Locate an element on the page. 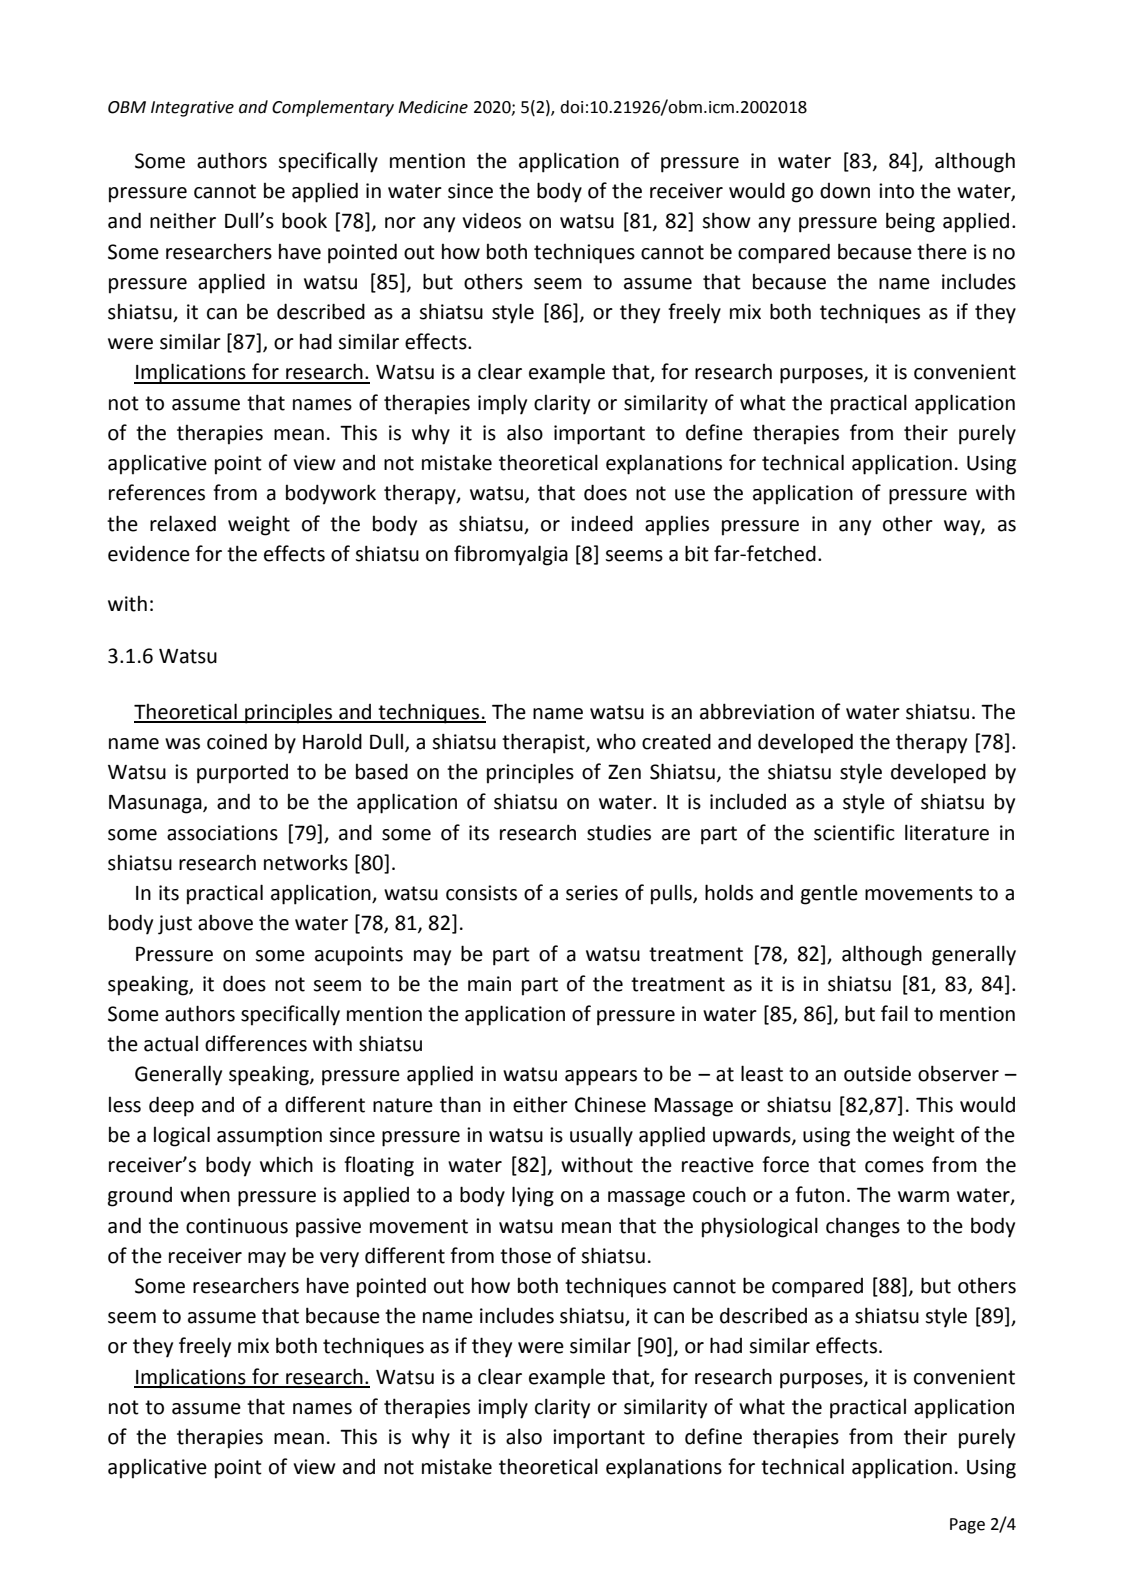 Image resolution: width=1124 pixels, height=1590 pixels. continuous is located at coordinates (237, 1226).
